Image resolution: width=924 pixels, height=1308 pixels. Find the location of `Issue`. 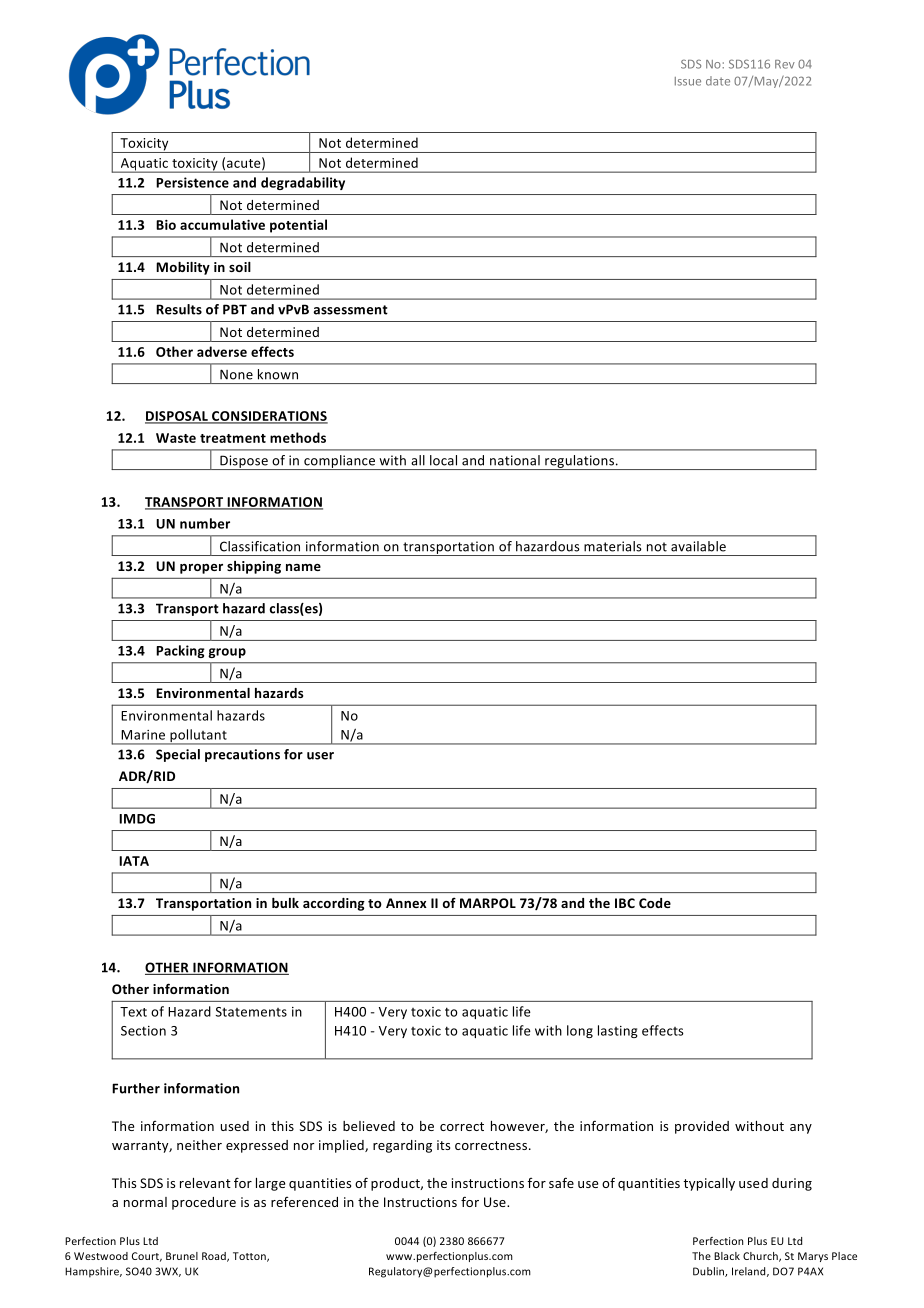

Issue is located at coordinates (688, 81).
